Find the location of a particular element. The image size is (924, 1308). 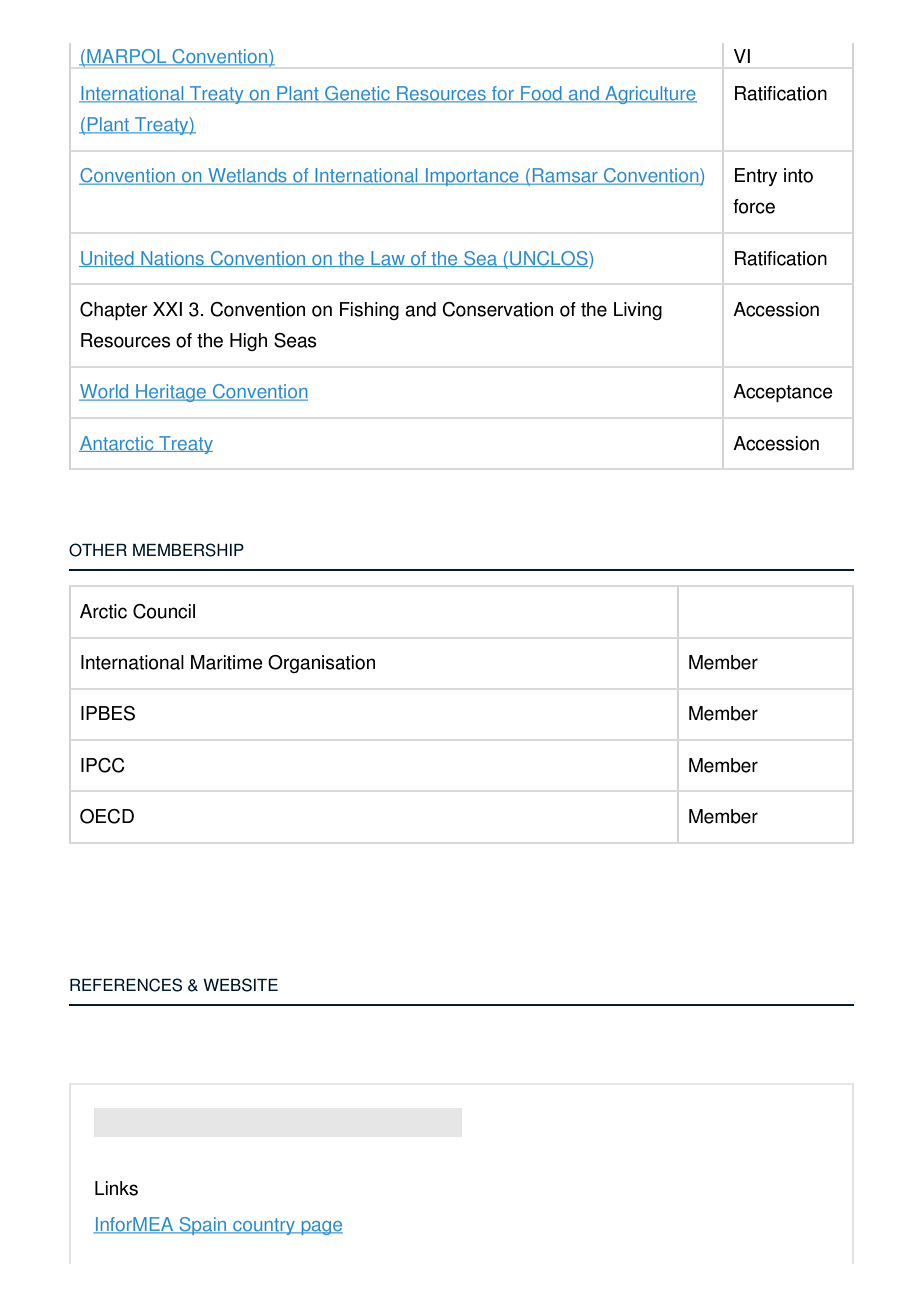

Entry is located at coordinates (756, 177).
